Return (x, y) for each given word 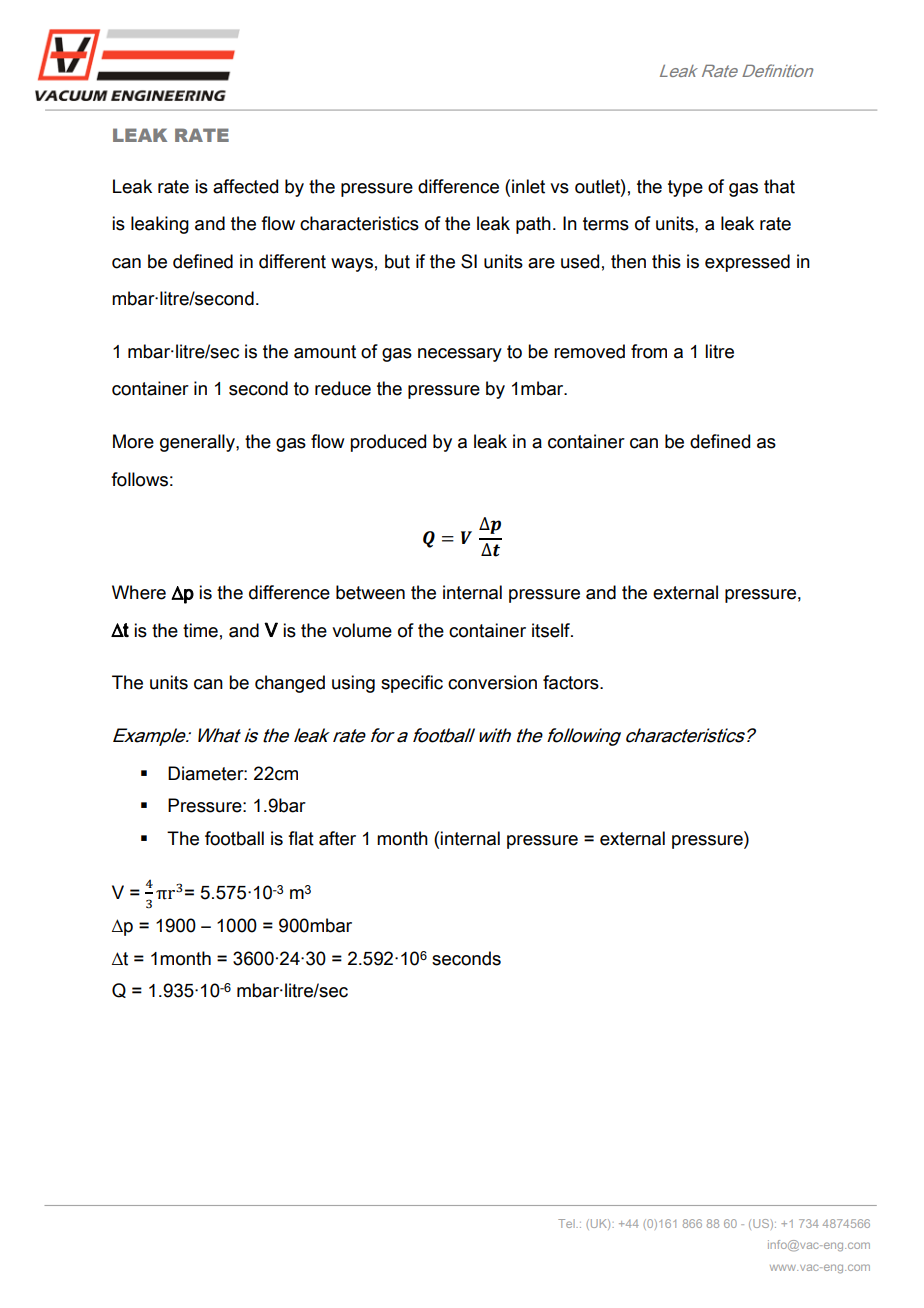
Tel (567, 1223)
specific (412, 684)
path (533, 225)
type (685, 188)
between (370, 592)
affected (245, 186)
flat (301, 838)
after (337, 838)
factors (572, 682)
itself (552, 630)
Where (139, 592)
